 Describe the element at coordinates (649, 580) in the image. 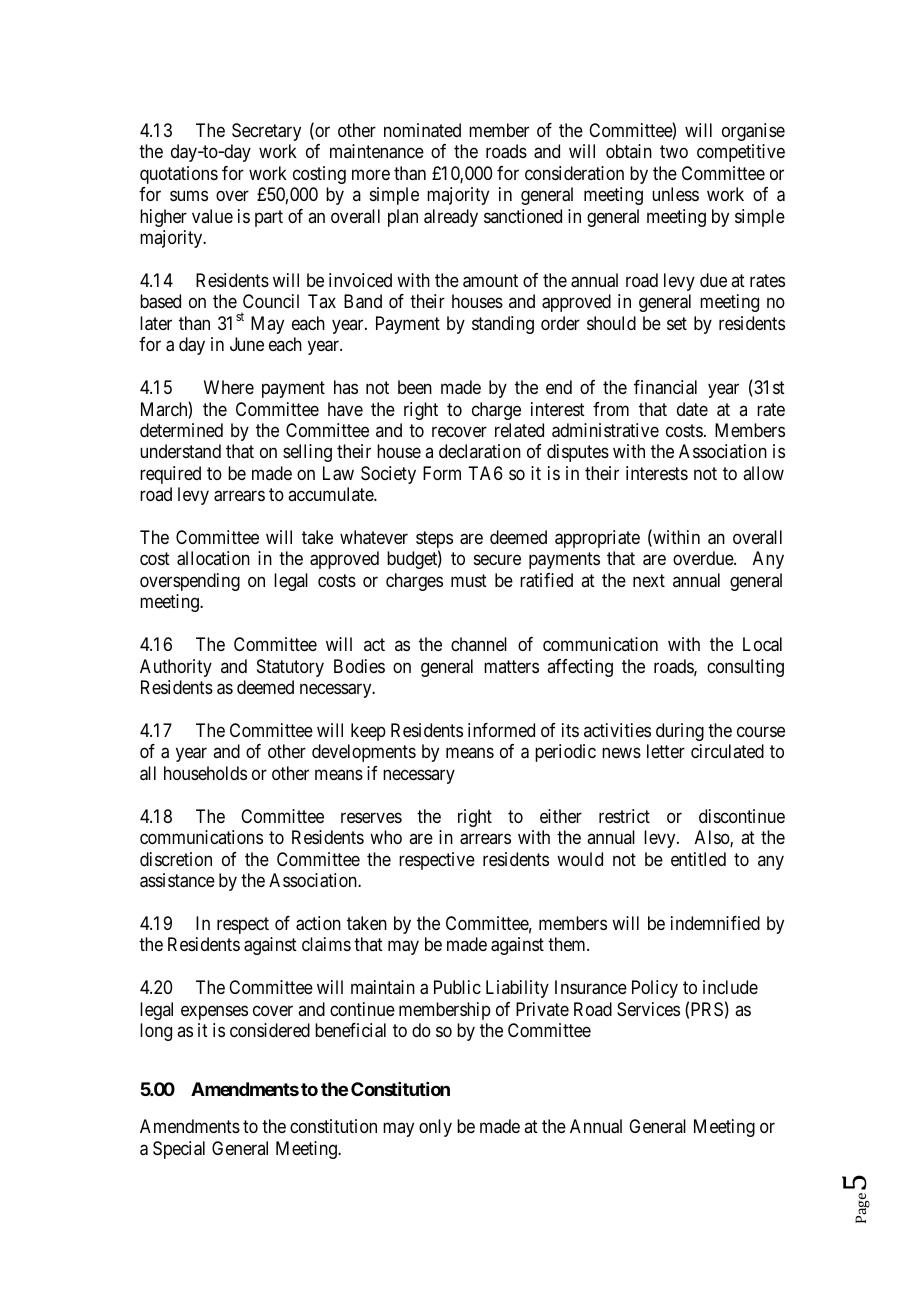

I see `next` at that location.
